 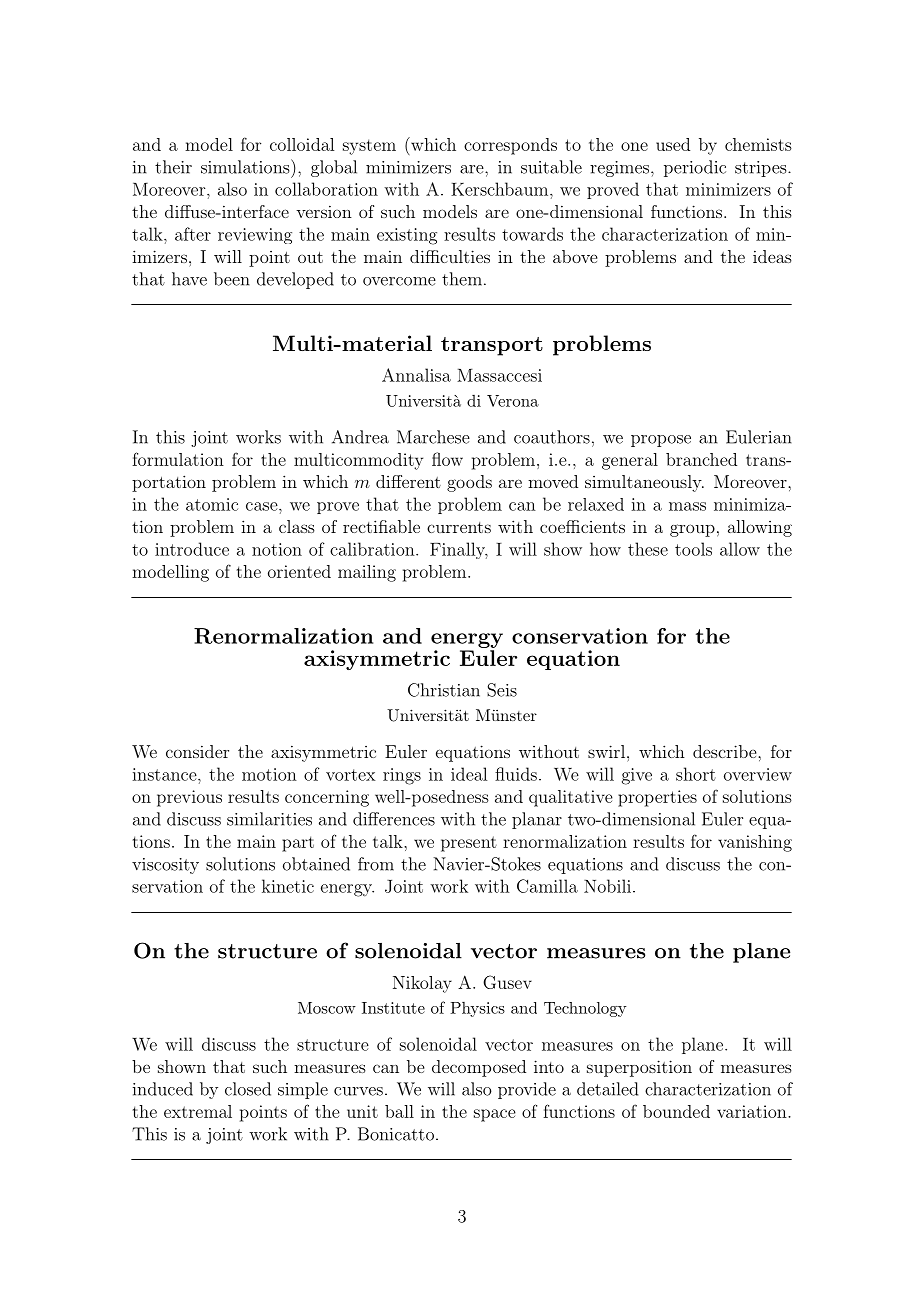 I want to click on atomic, so click(x=212, y=504).
